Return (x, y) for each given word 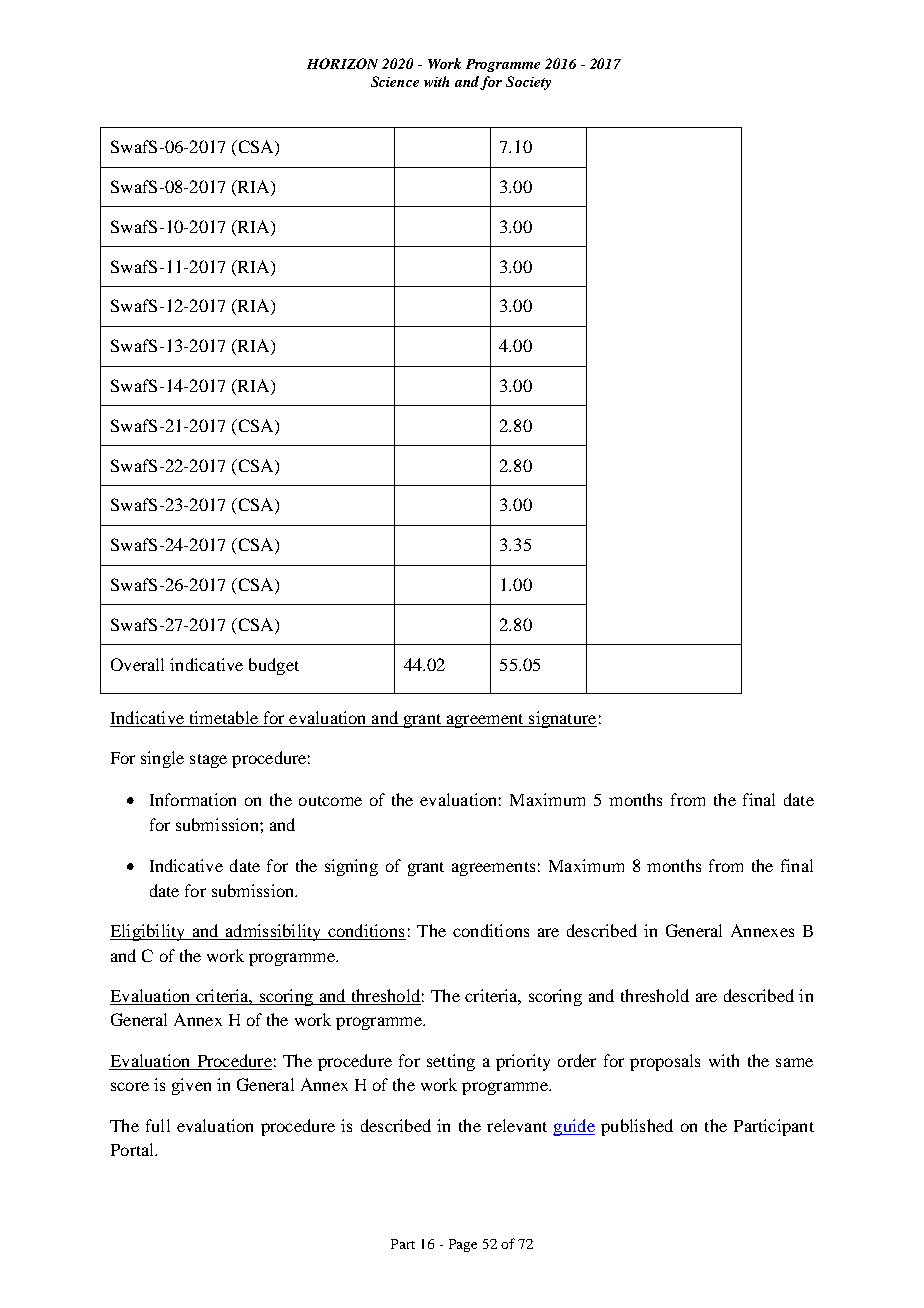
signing (351, 867)
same (794, 1062)
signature (562, 719)
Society (528, 83)
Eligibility (149, 932)
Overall (137, 664)
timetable (223, 719)
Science (395, 81)
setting (451, 1062)
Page (463, 1245)
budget (274, 666)
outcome (330, 801)
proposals (665, 1062)
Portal (133, 1149)
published (637, 1127)
